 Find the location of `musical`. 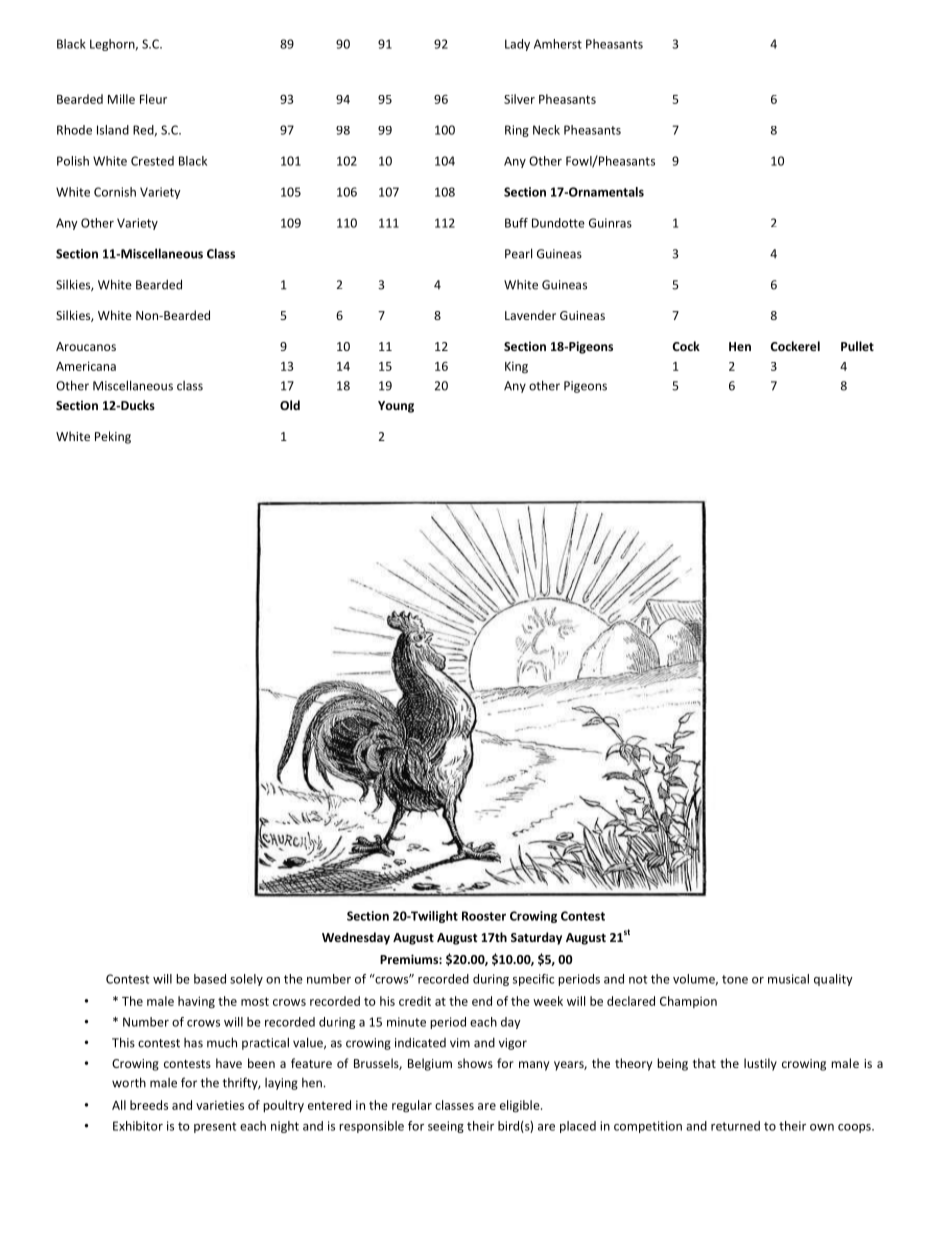

musical is located at coordinates (788, 979).
